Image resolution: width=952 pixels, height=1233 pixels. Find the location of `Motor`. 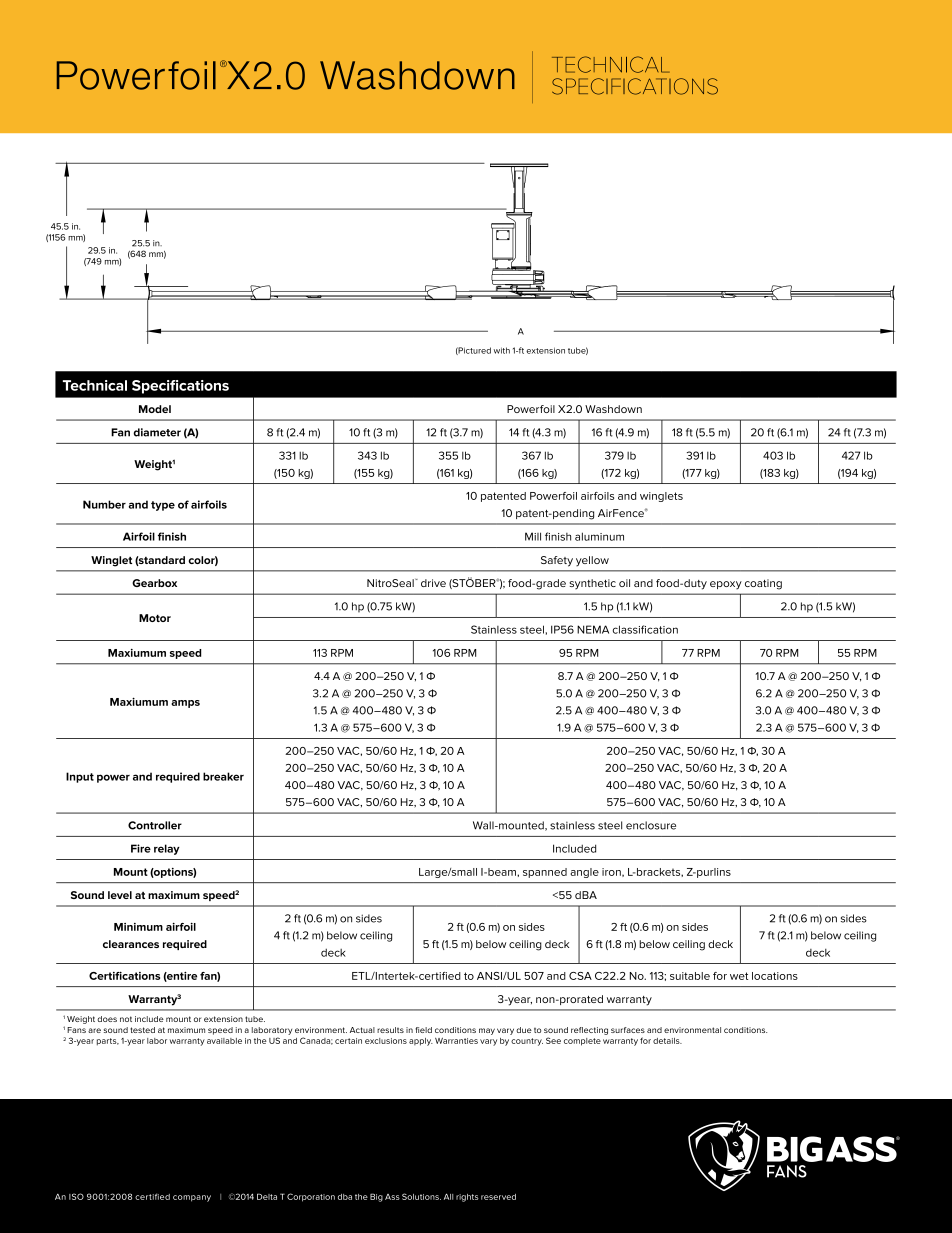

Motor is located at coordinates (155, 618).
